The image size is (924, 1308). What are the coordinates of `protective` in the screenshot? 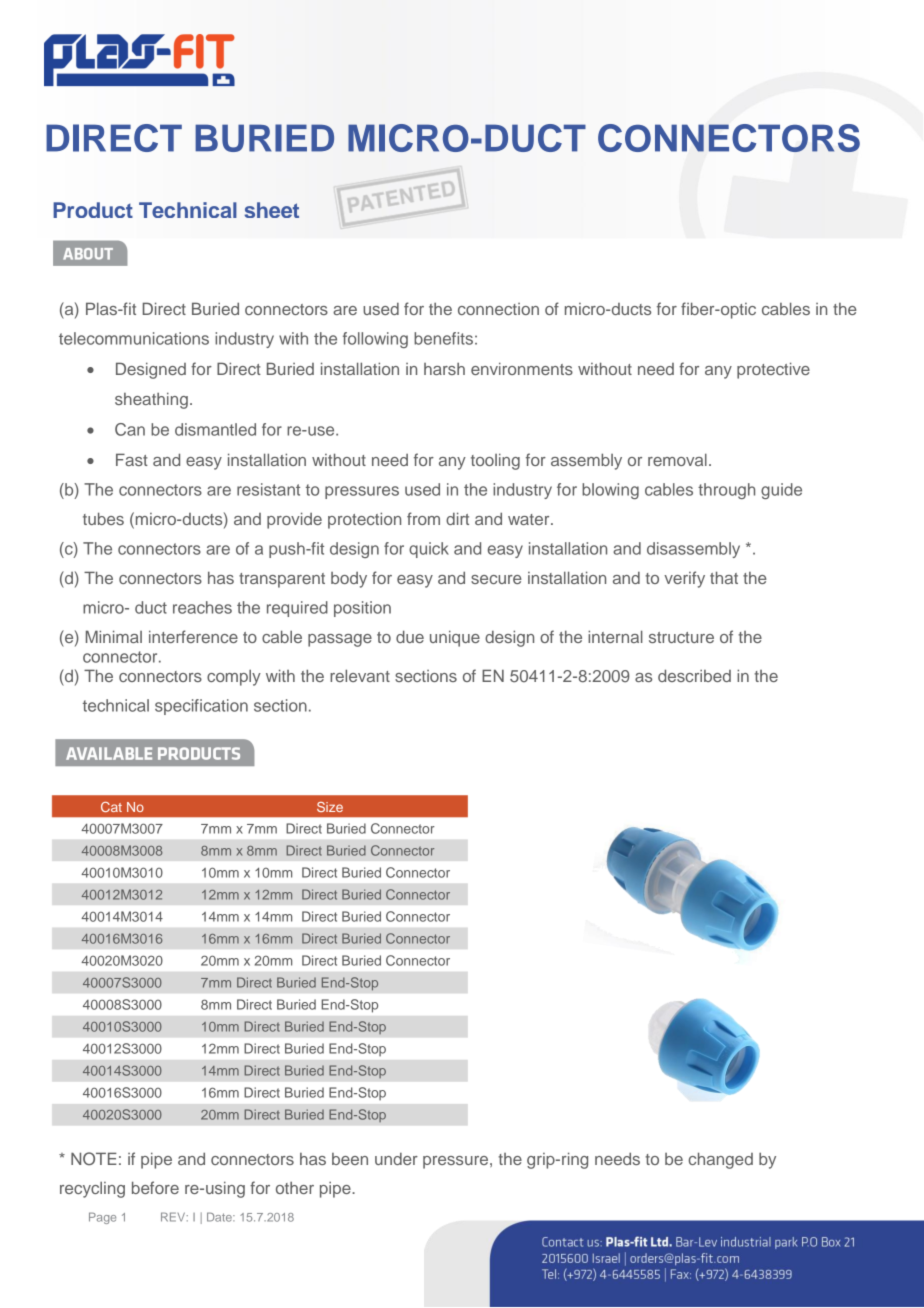 It's located at (773, 370).
